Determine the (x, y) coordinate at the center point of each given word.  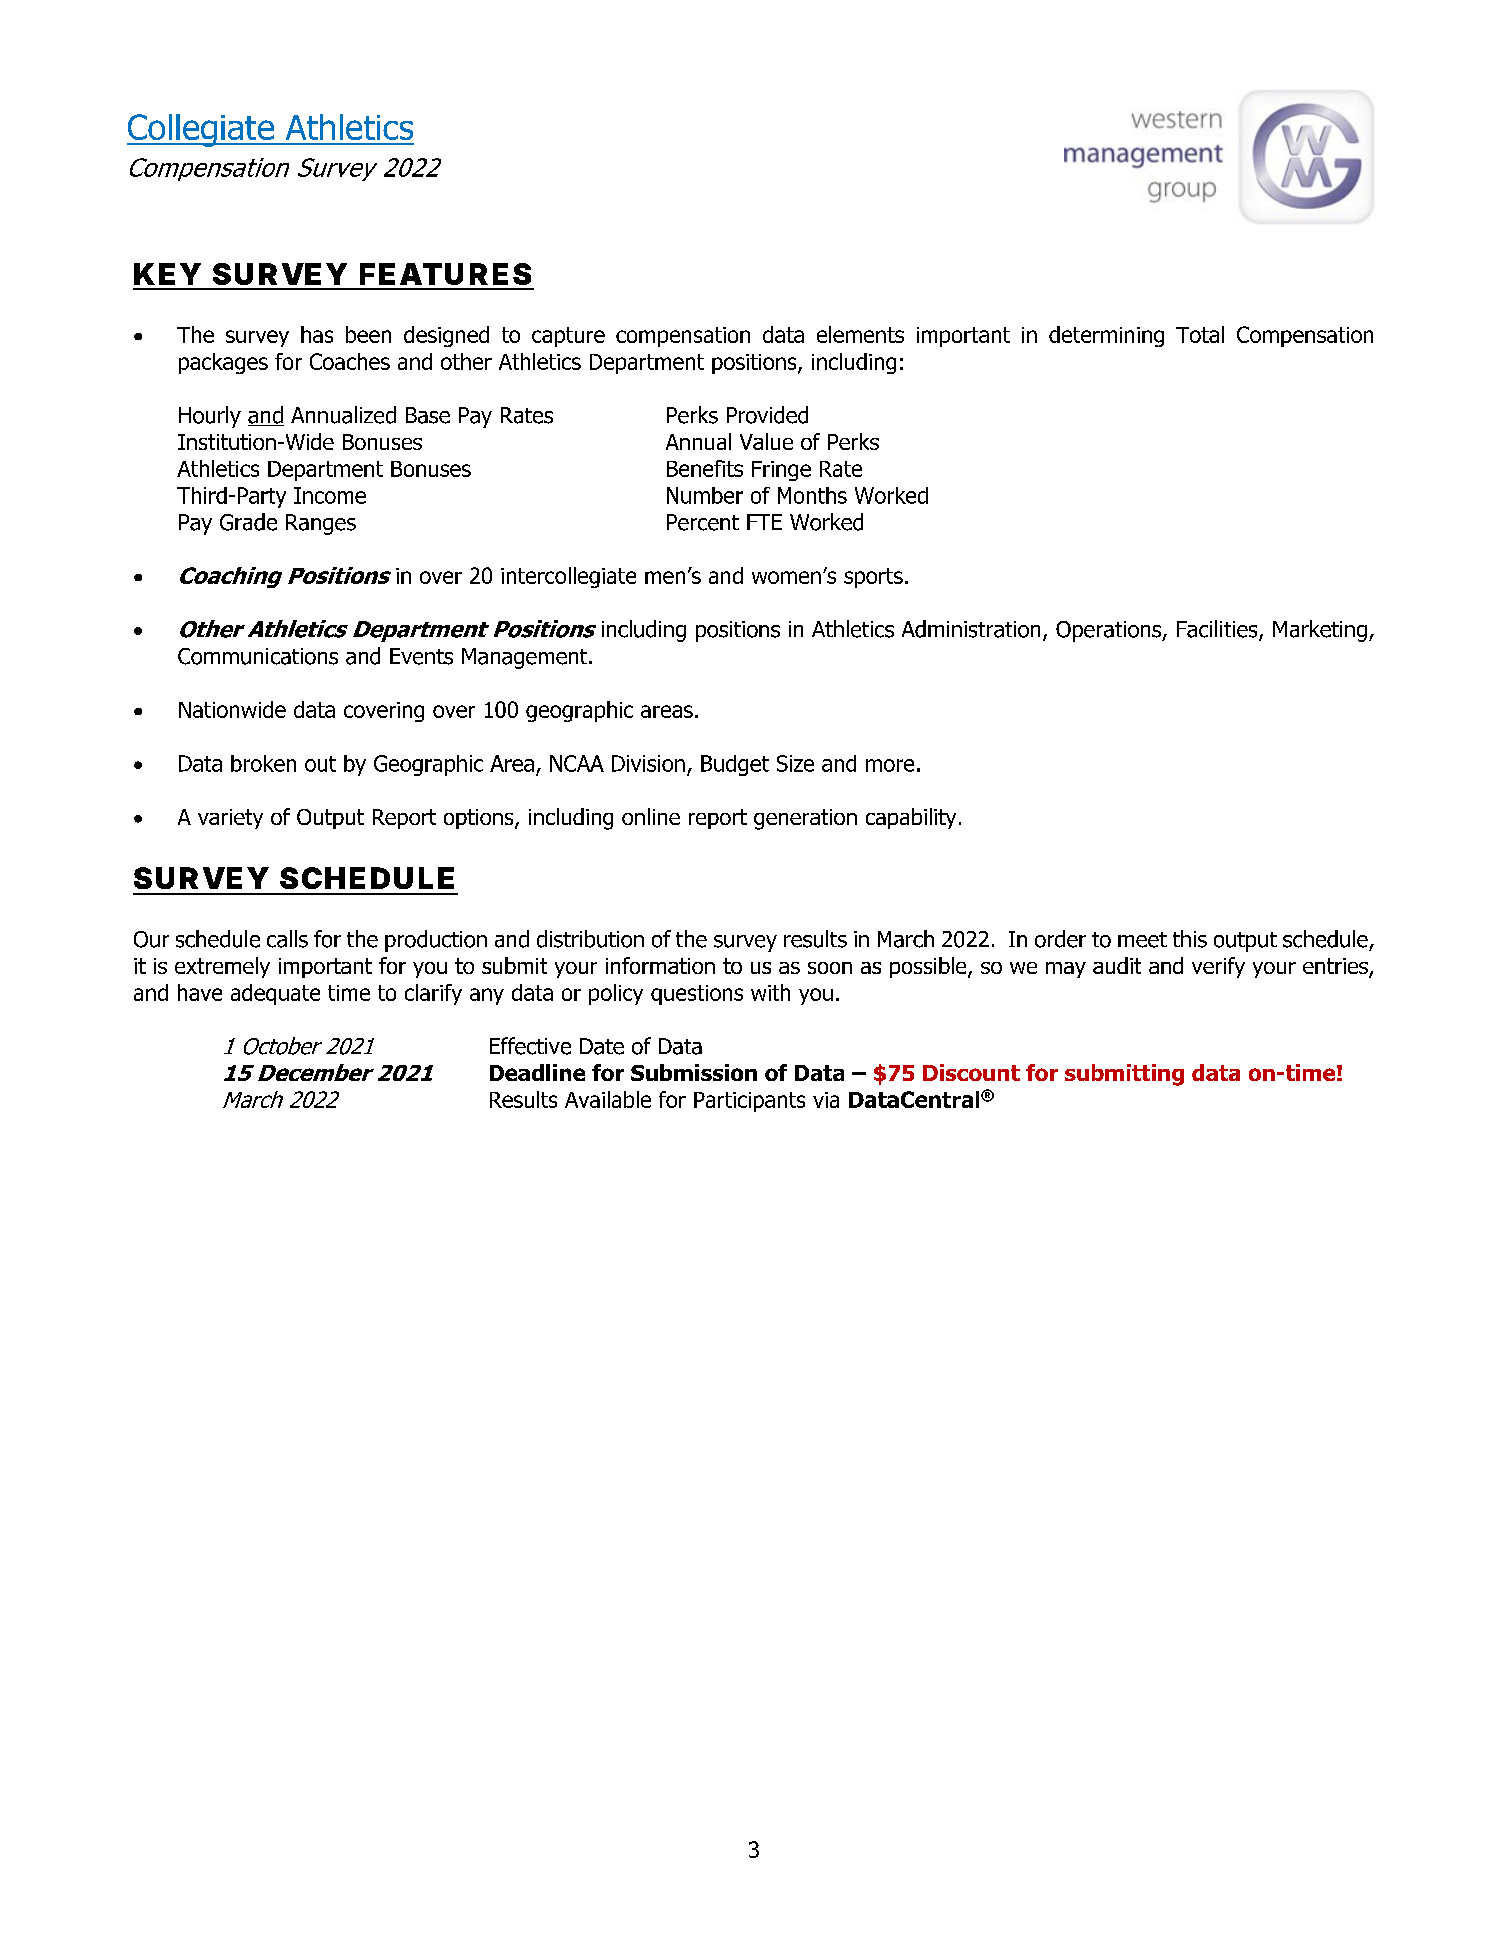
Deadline (537, 1072)
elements (860, 334)
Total (1200, 334)
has (317, 334)
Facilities (1218, 630)
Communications (258, 656)
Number (705, 495)
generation (805, 819)
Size (795, 763)
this (1190, 939)
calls (287, 939)
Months (812, 495)
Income (330, 495)
